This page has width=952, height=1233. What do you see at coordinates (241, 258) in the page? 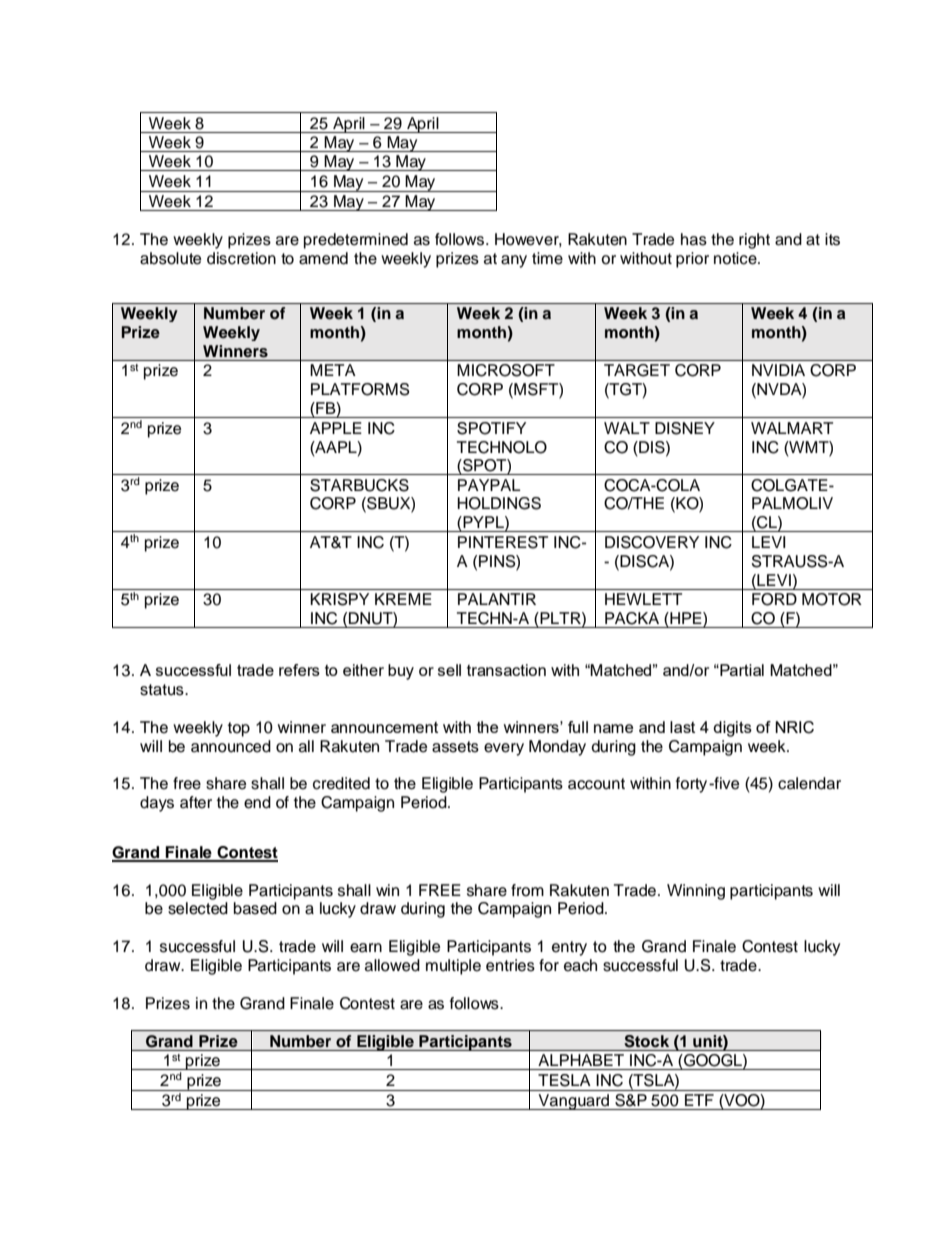
I see `discretion` at bounding box center [241, 258].
